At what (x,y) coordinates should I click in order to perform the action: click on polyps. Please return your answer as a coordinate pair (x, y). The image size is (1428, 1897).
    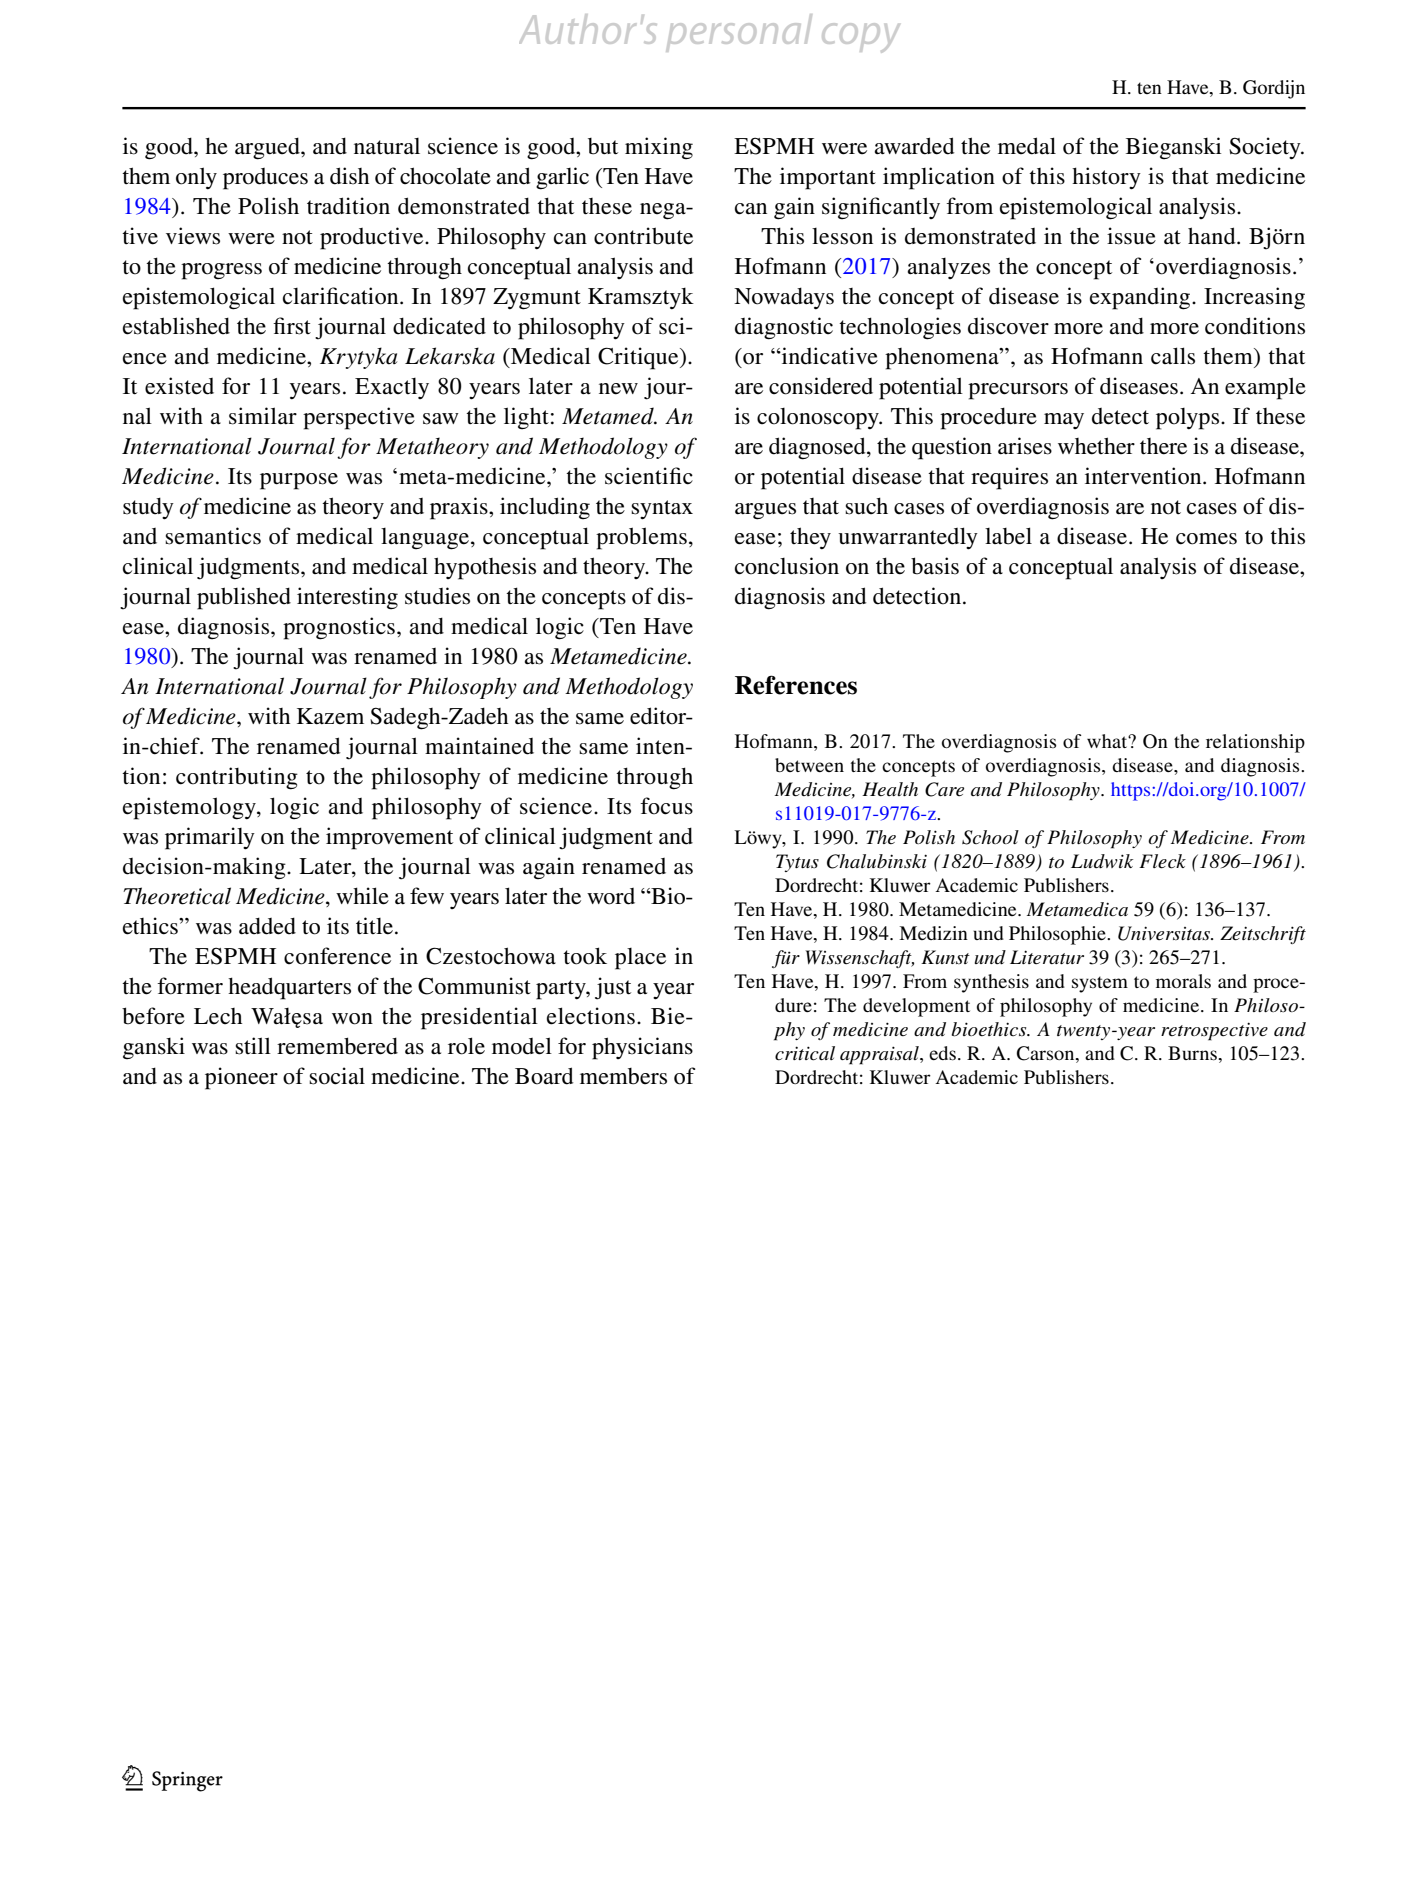
    Looking at the image, I should click on (1187, 419).
